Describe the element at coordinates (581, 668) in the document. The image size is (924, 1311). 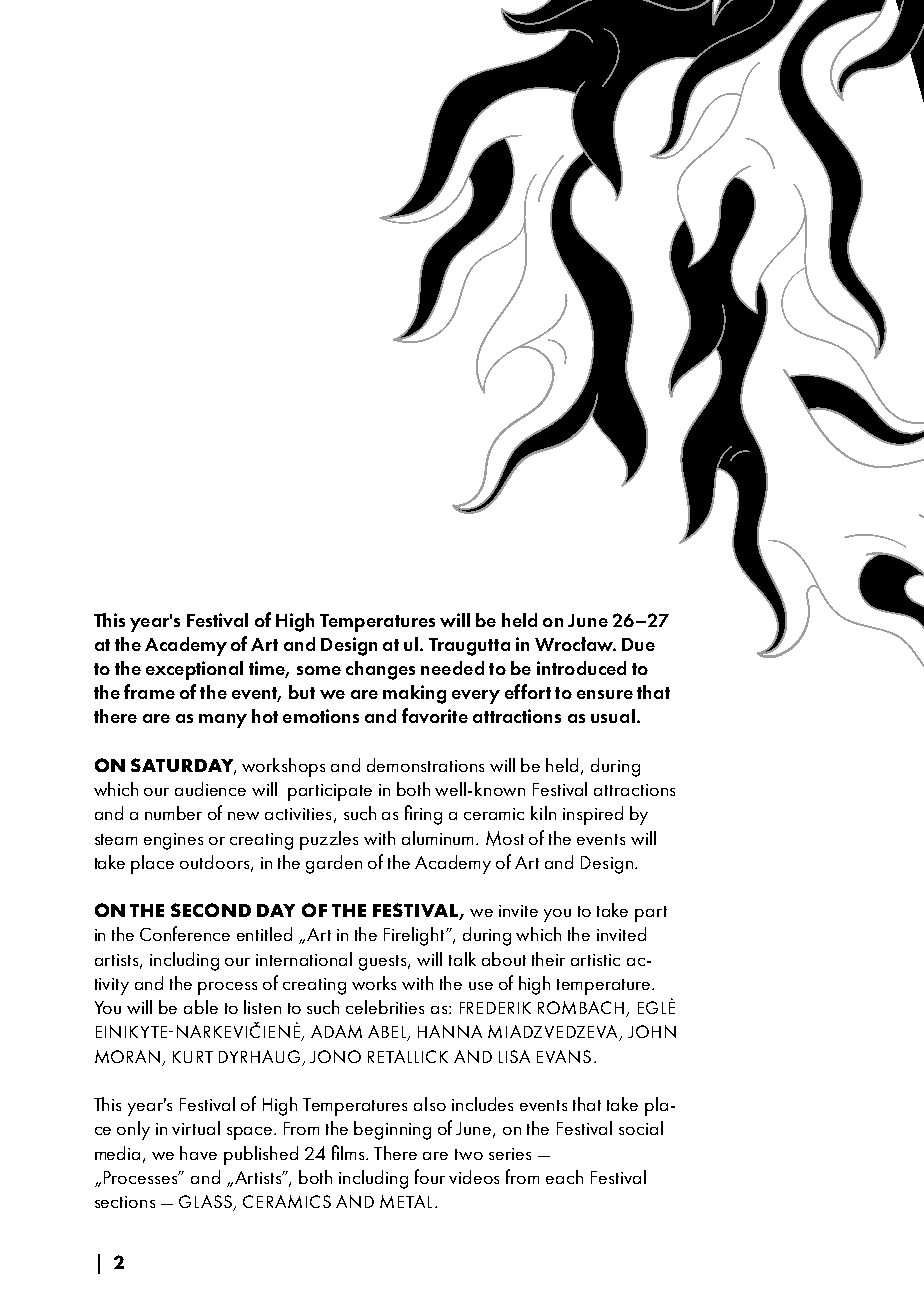
I see `introduced` at that location.
